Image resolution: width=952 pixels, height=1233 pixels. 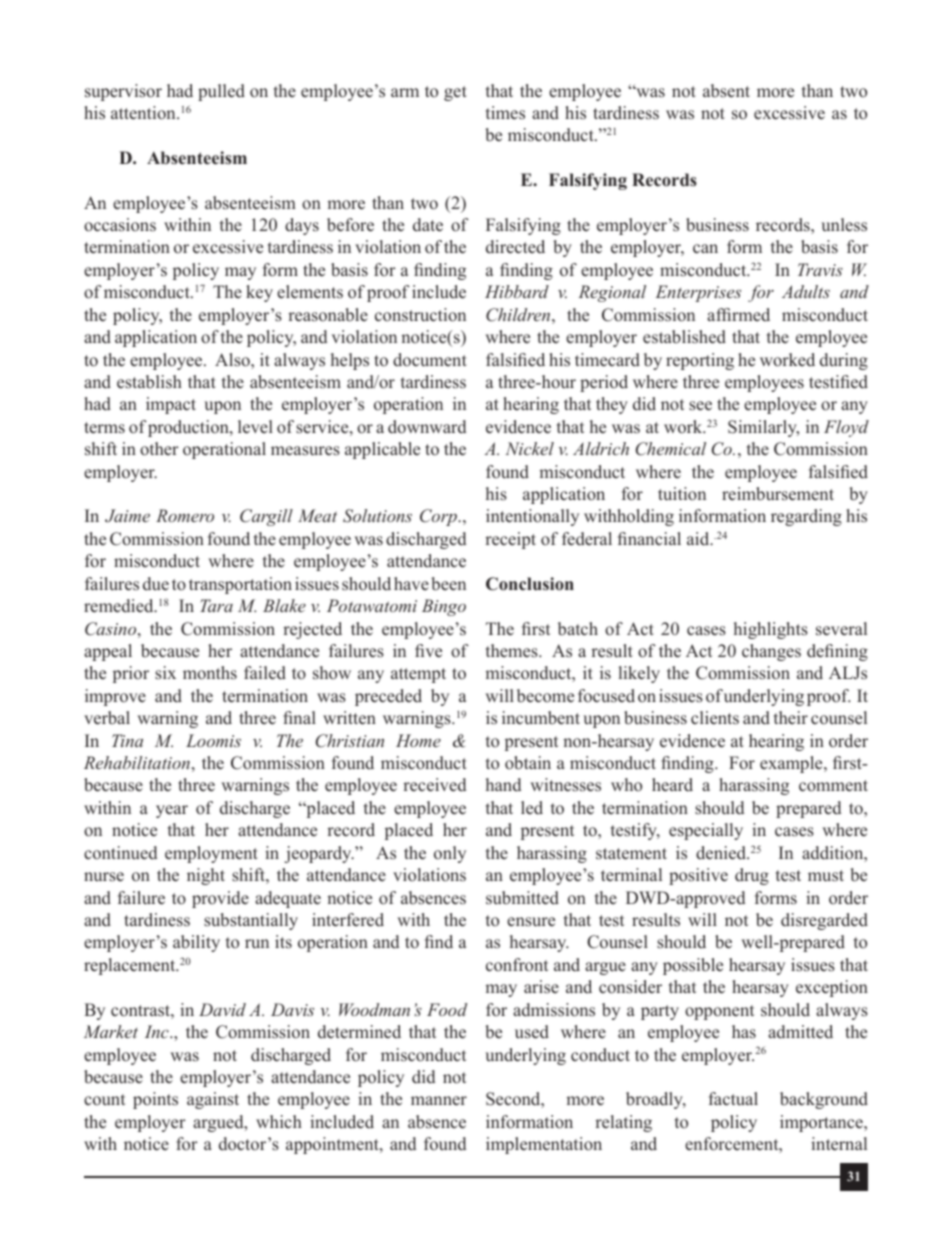 I want to click on night, so click(x=206, y=876).
